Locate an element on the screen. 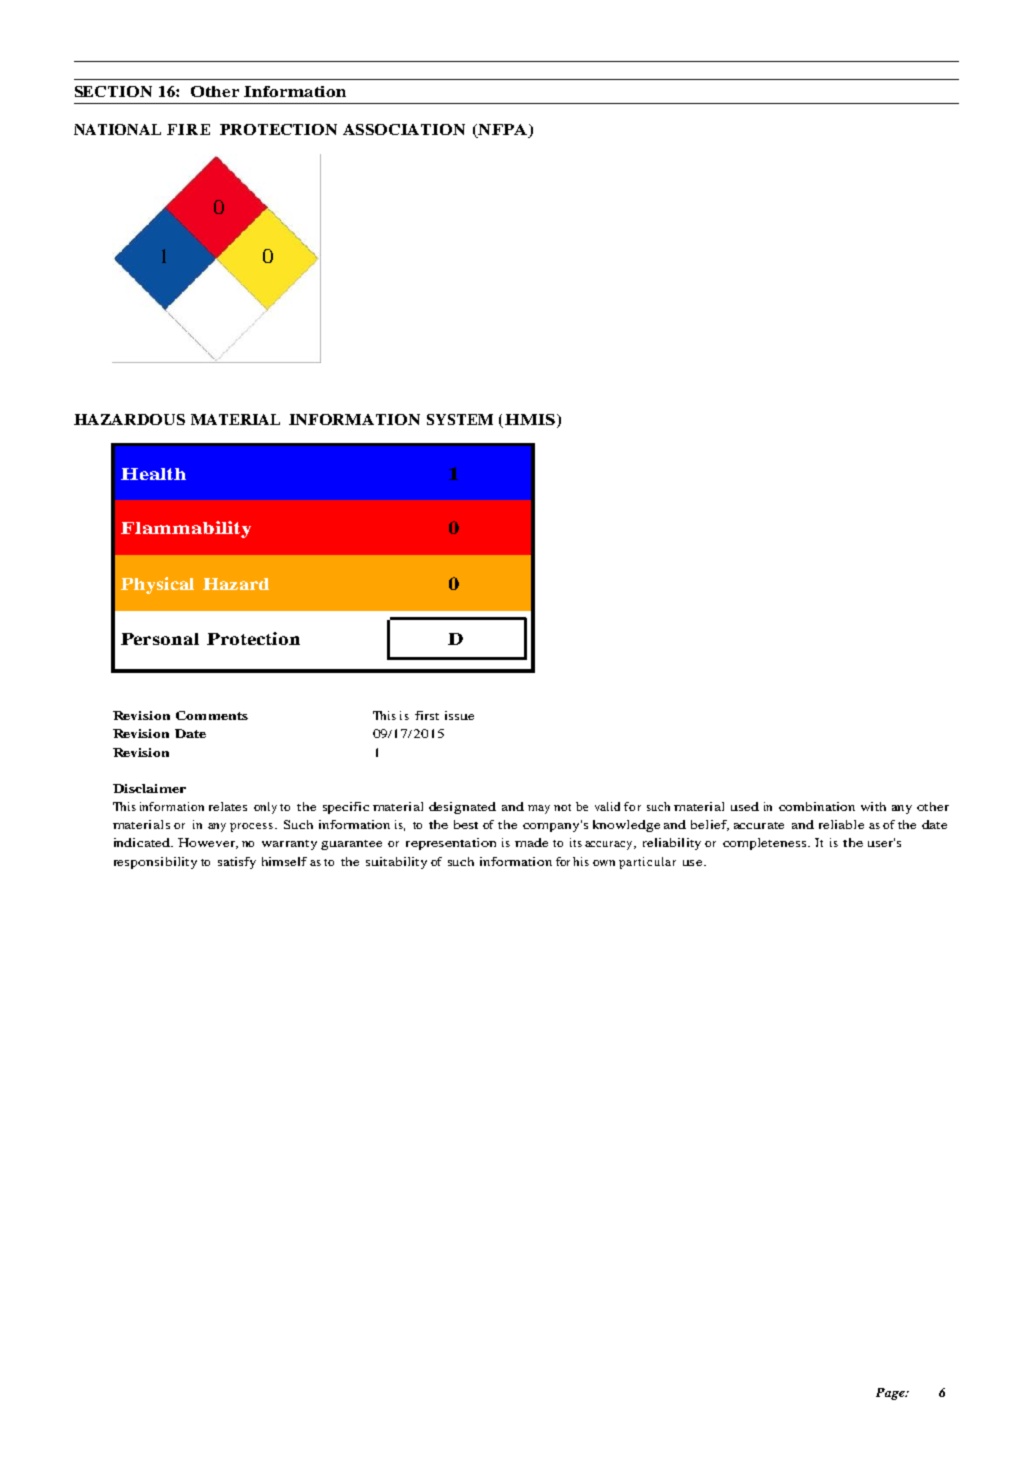 This screenshot has width=1034, height=1461. SYSTEM is located at coordinates (460, 419).
